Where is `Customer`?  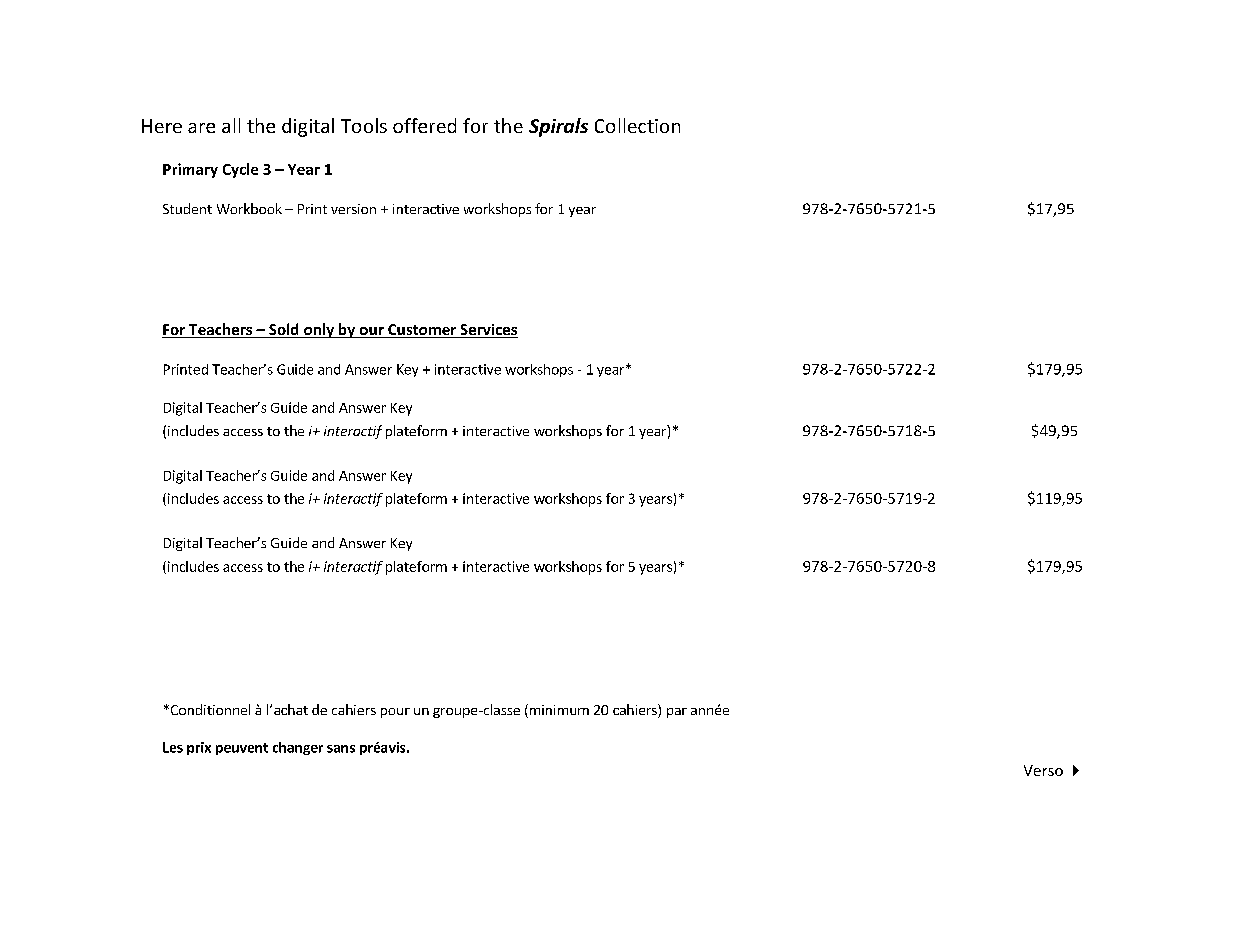 Customer is located at coordinates (422, 331).
